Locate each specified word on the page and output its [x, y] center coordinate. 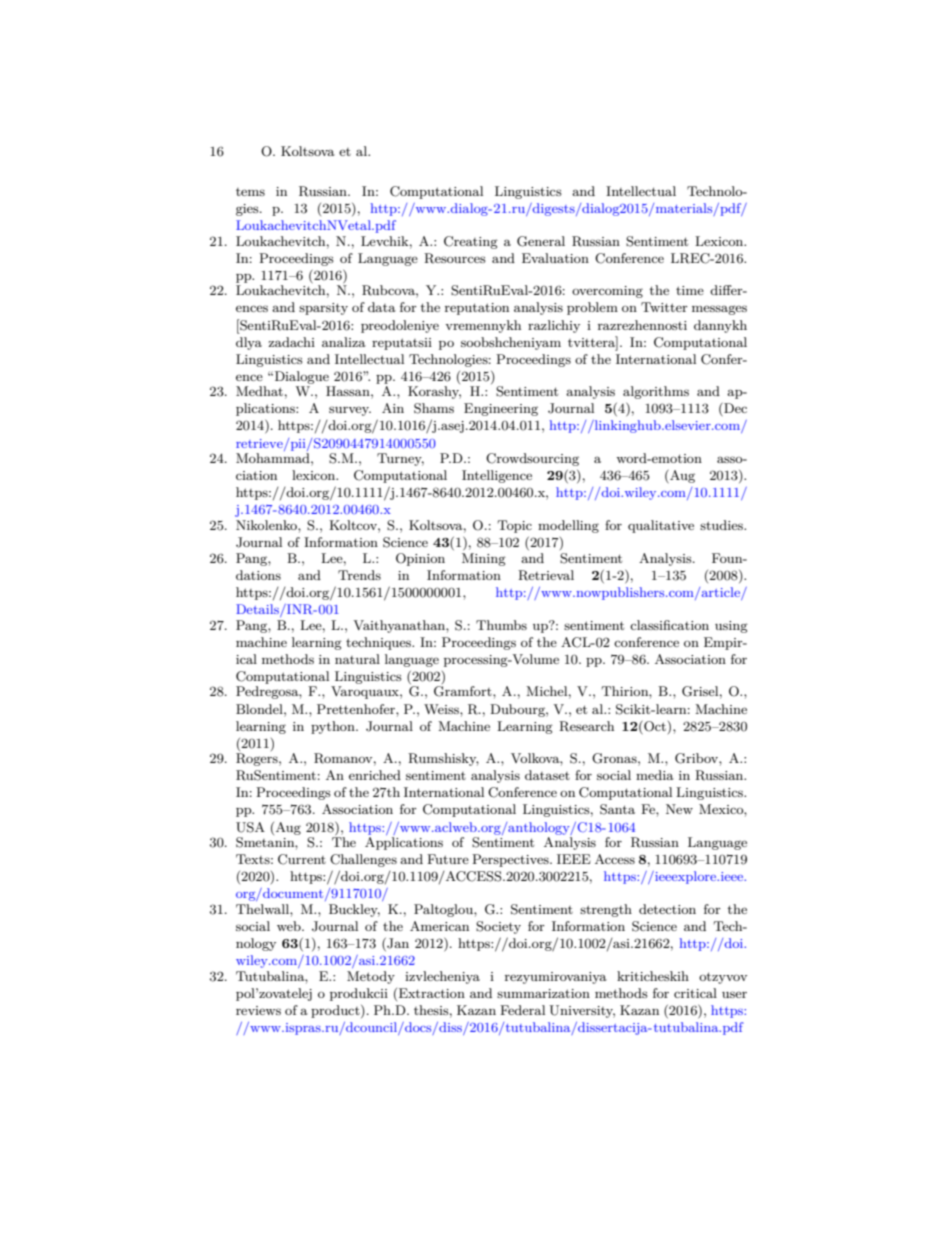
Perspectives [511, 860]
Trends [359, 575]
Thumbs [501, 625]
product [336, 1011]
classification [669, 625]
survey [350, 411]
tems [250, 192]
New [679, 809]
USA [250, 827]
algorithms [656, 392]
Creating [471, 242]
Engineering [501, 409]
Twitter [664, 307]
